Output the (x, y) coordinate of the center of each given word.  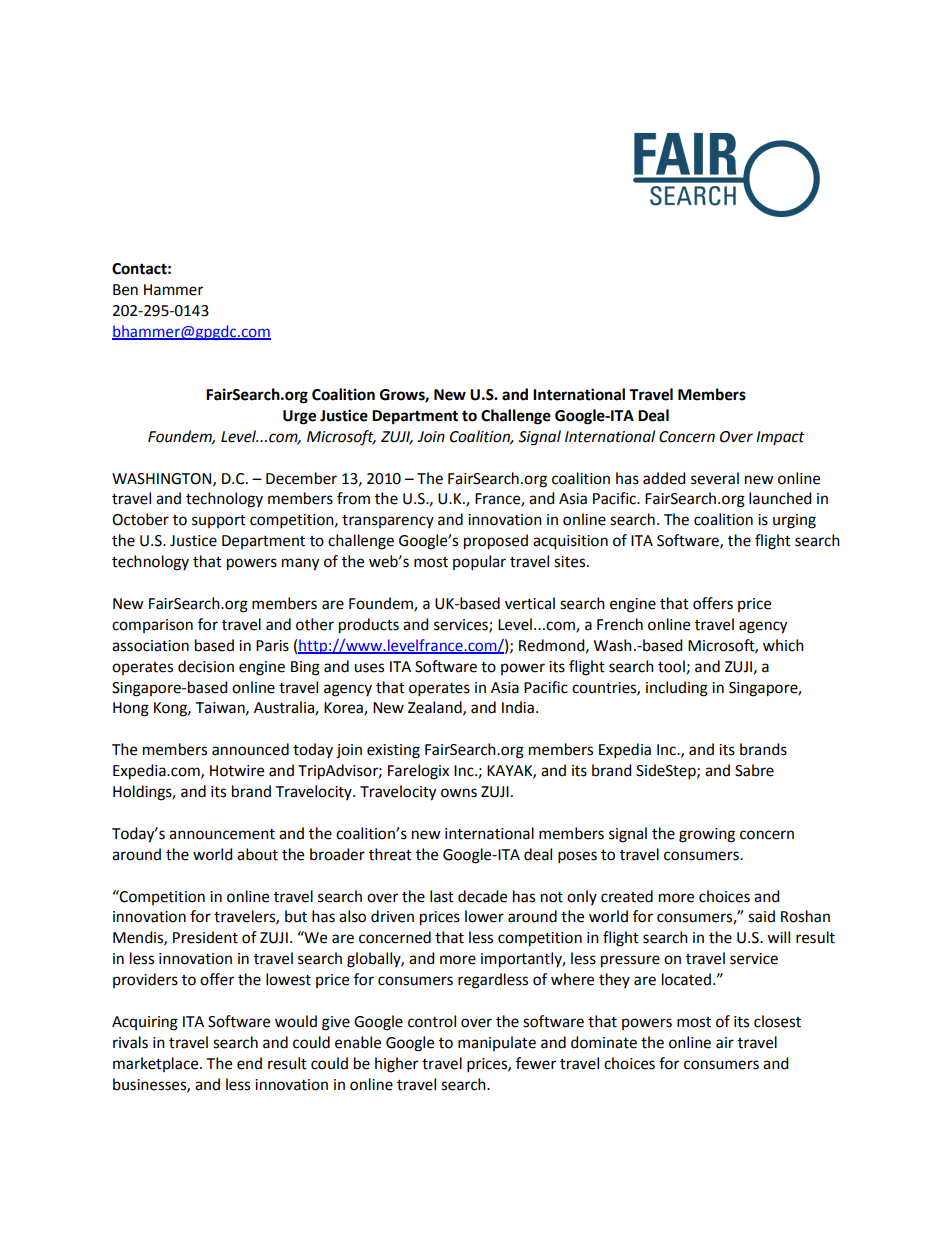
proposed (496, 542)
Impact (780, 438)
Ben (125, 290)
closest (777, 1021)
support (219, 521)
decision (206, 666)
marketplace (157, 1064)
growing (707, 835)
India (518, 707)
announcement (222, 834)
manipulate (497, 1043)
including (677, 689)
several (715, 478)
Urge (299, 417)
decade (482, 896)
